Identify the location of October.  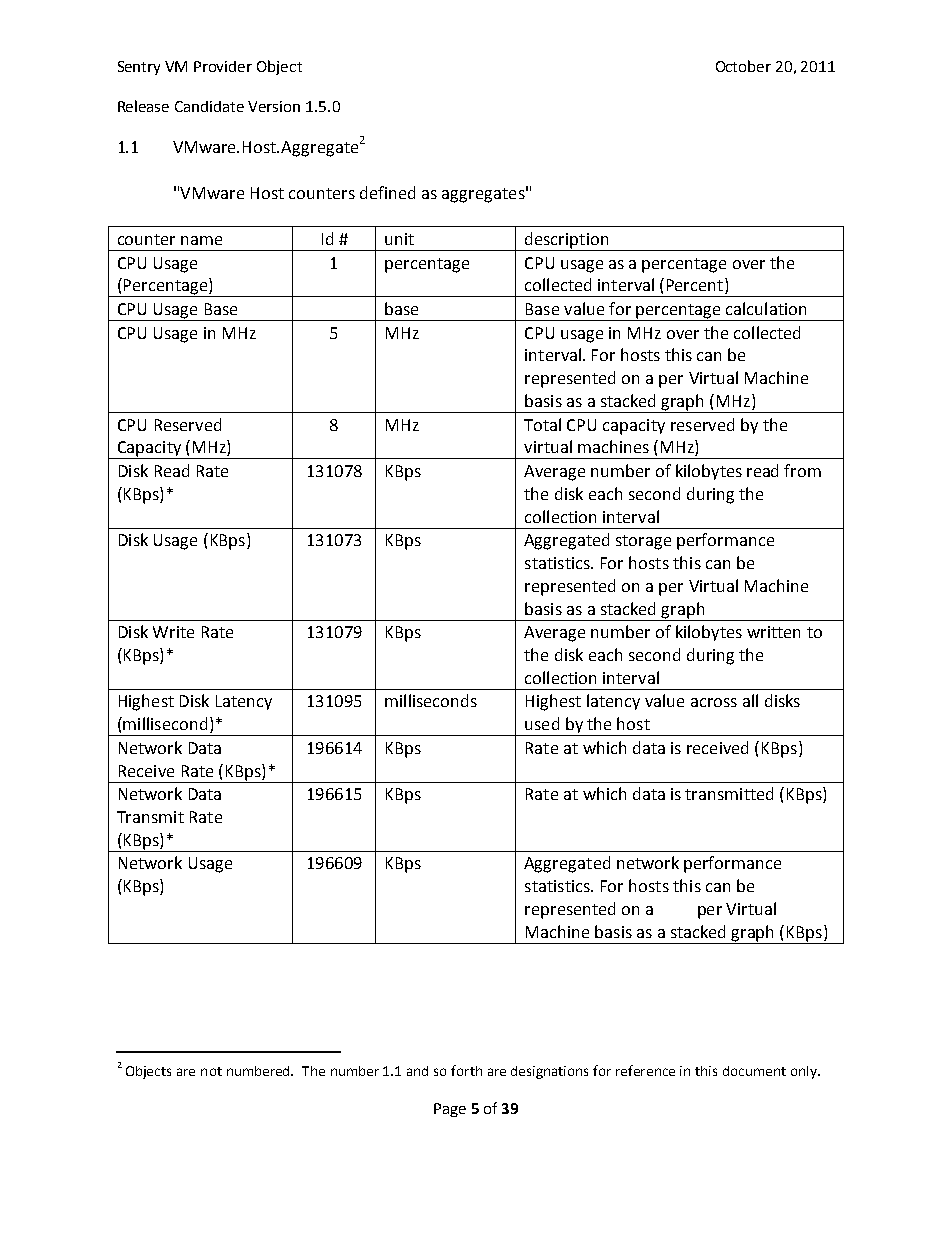
(743, 66).
